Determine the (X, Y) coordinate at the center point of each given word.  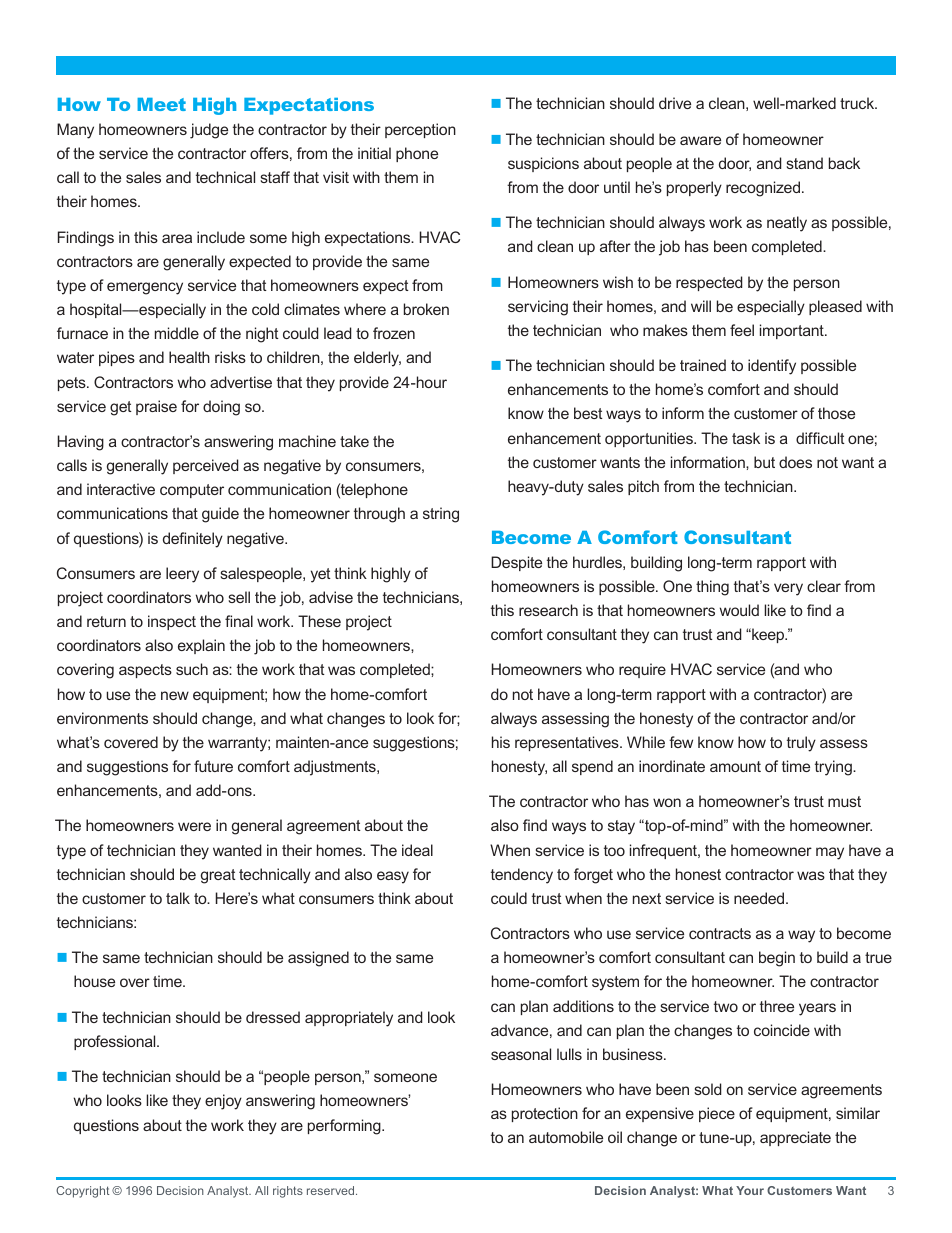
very (788, 589)
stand (804, 163)
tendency (522, 876)
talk (178, 898)
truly (801, 744)
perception (420, 130)
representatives (568, 743)
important (793, 331)
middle (177, 333)
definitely (193, 540)
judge (209, 131)
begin (777, 959)
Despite (516, 563)
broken (426, 309)
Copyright (82, 1192)
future (213, 766)
